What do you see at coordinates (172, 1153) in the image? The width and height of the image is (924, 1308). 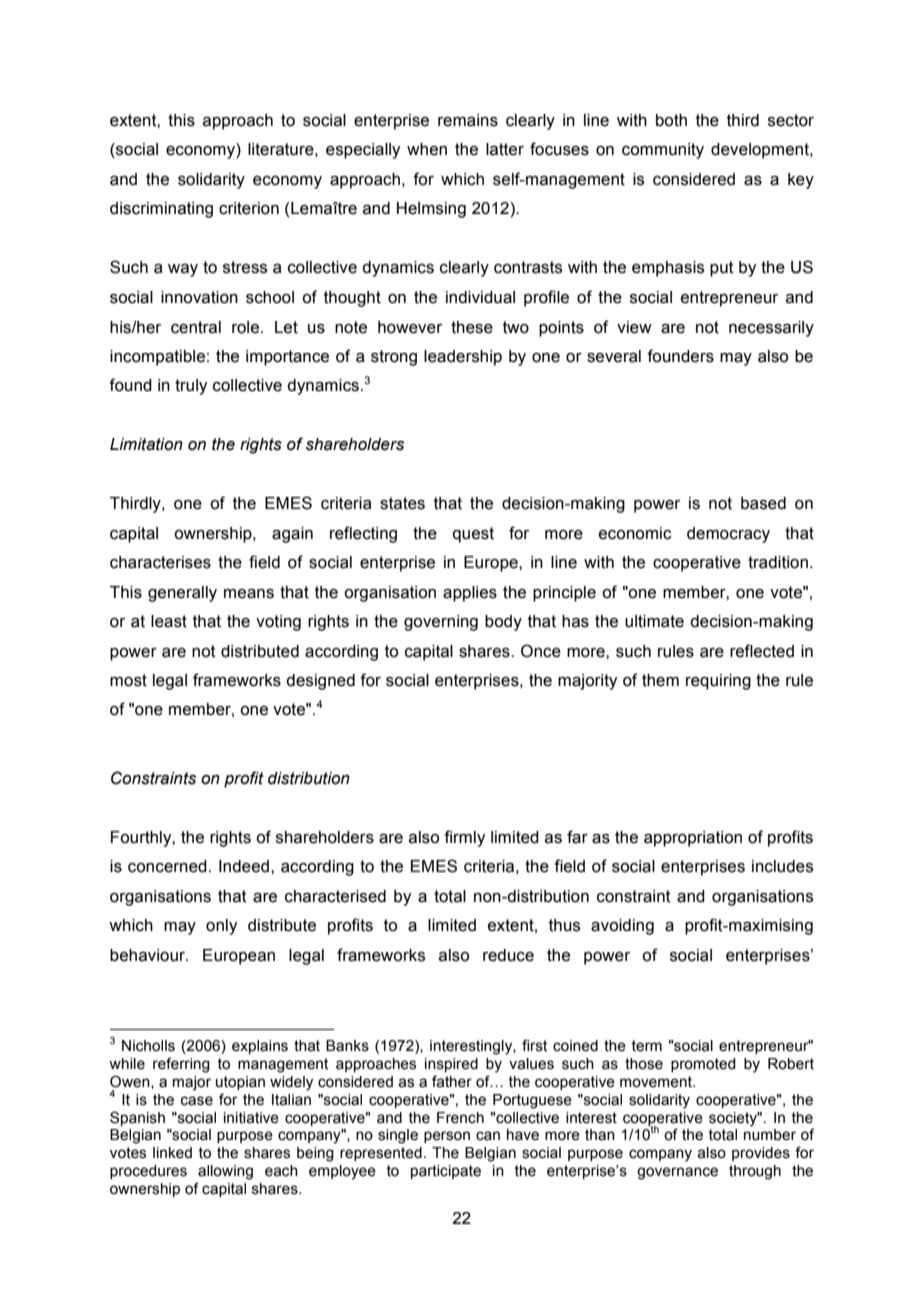 I see `linked` at bounding box center [172, 1153].
